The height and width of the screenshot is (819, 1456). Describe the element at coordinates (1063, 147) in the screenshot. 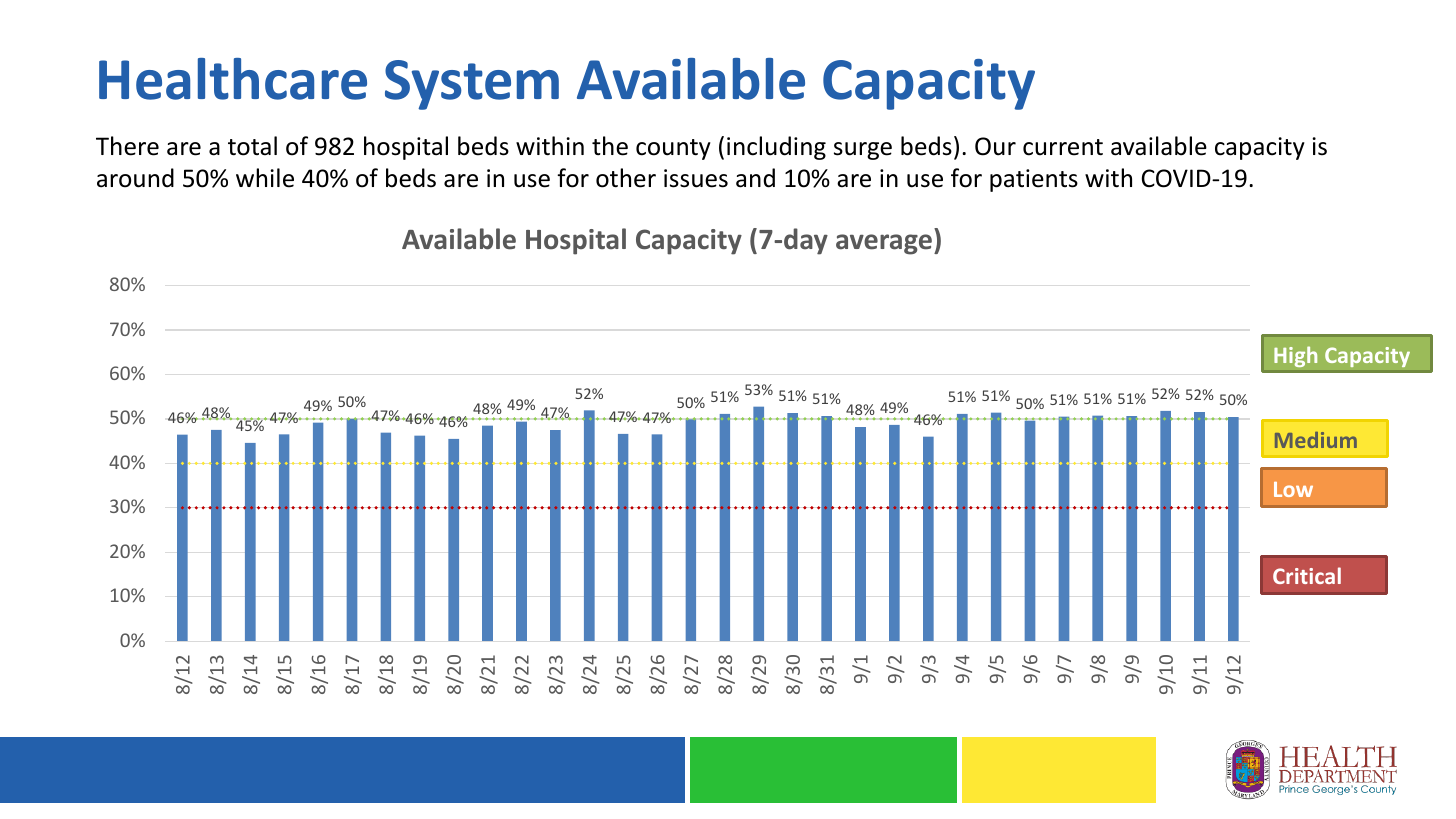

I see `current` at that location.
